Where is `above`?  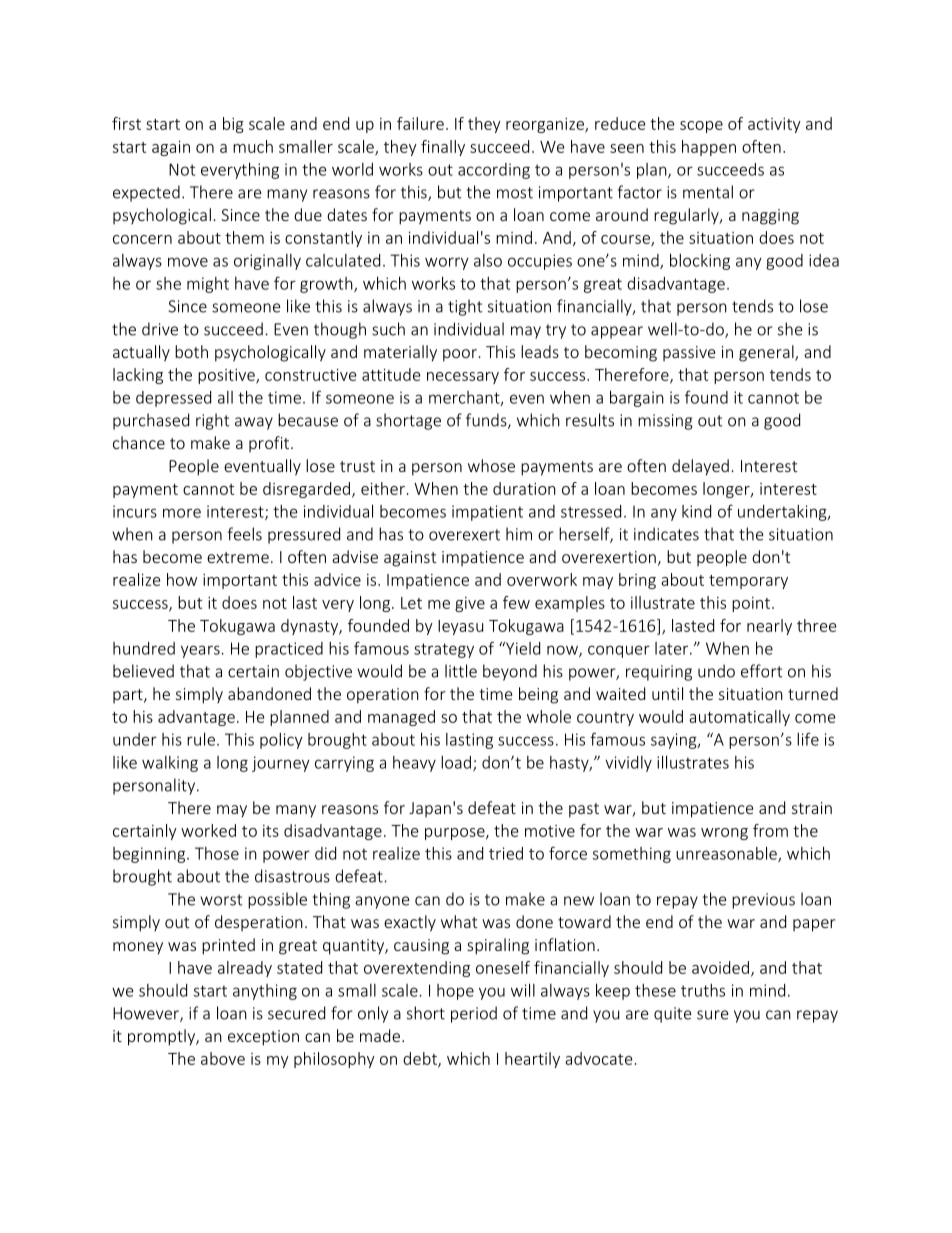 above is located at coordinates (223, 1058).
